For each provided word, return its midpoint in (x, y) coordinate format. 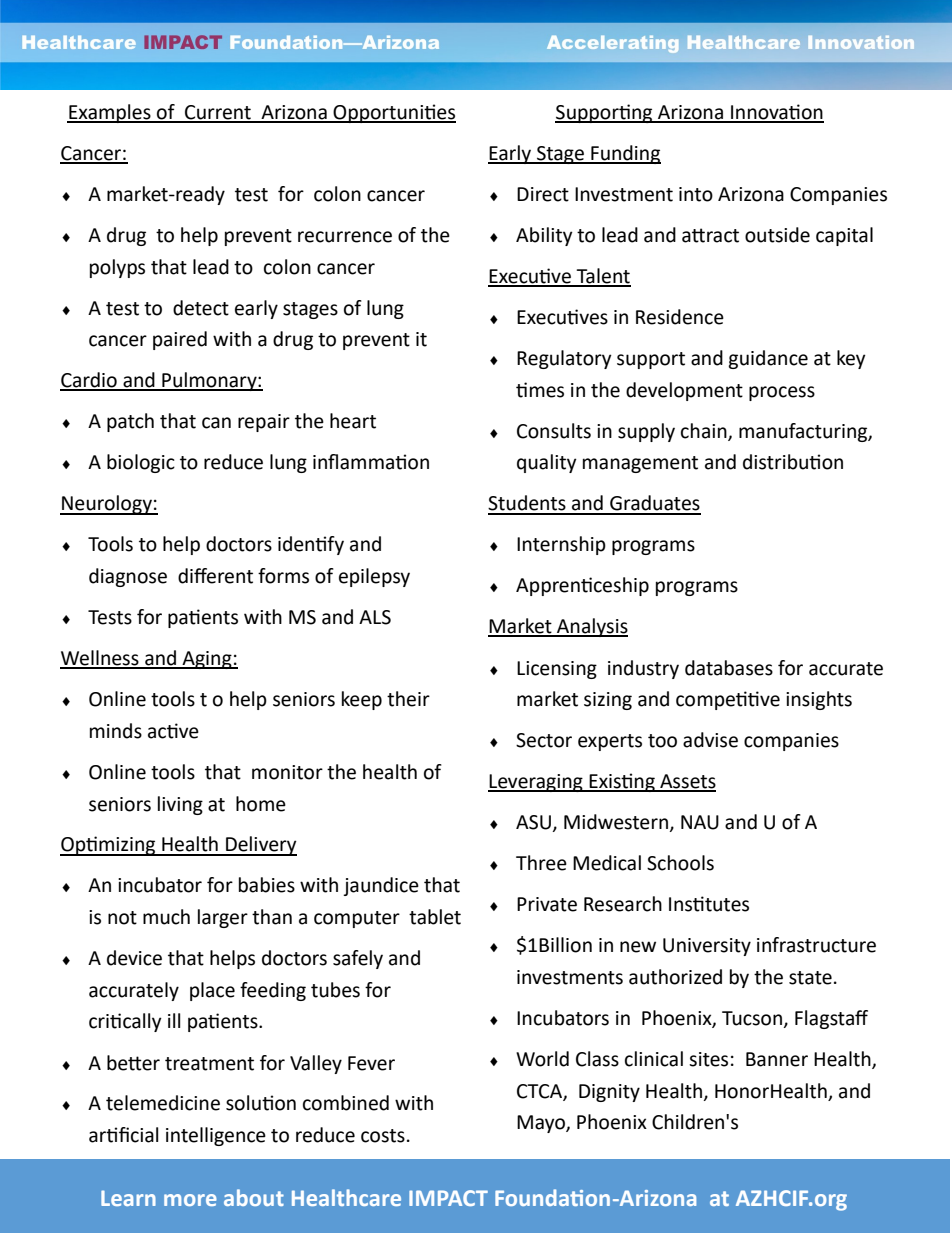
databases (729, 668)
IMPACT (448, 1198)
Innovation (776, 113)
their (408, 699)
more (190, 1200)
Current (218, 113)
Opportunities (394, 113)
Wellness (100, 659)
